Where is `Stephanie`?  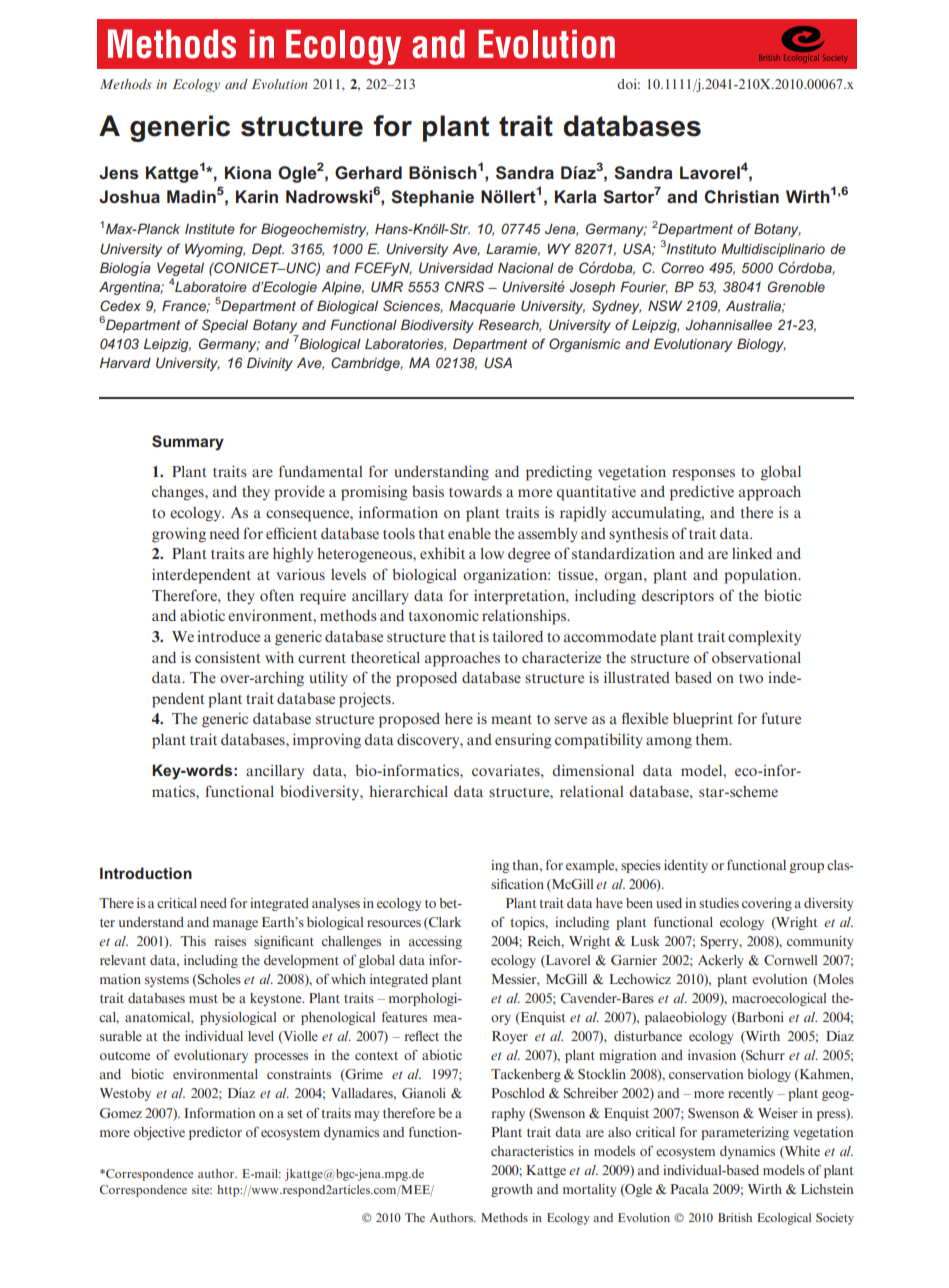
Stephanie is located at coordinates (432, 198).
